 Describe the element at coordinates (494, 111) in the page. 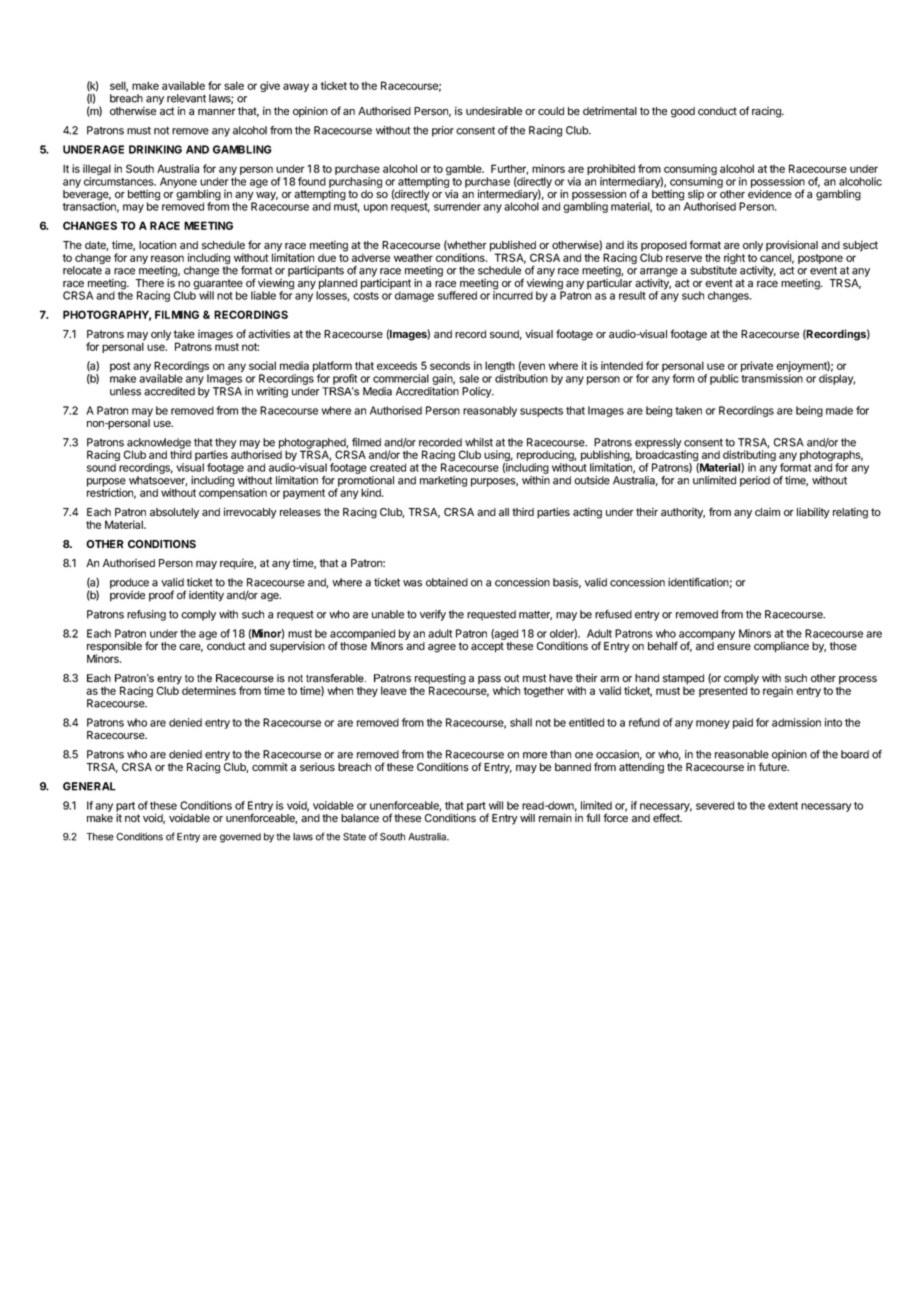

I see `undesirable` at that location.
